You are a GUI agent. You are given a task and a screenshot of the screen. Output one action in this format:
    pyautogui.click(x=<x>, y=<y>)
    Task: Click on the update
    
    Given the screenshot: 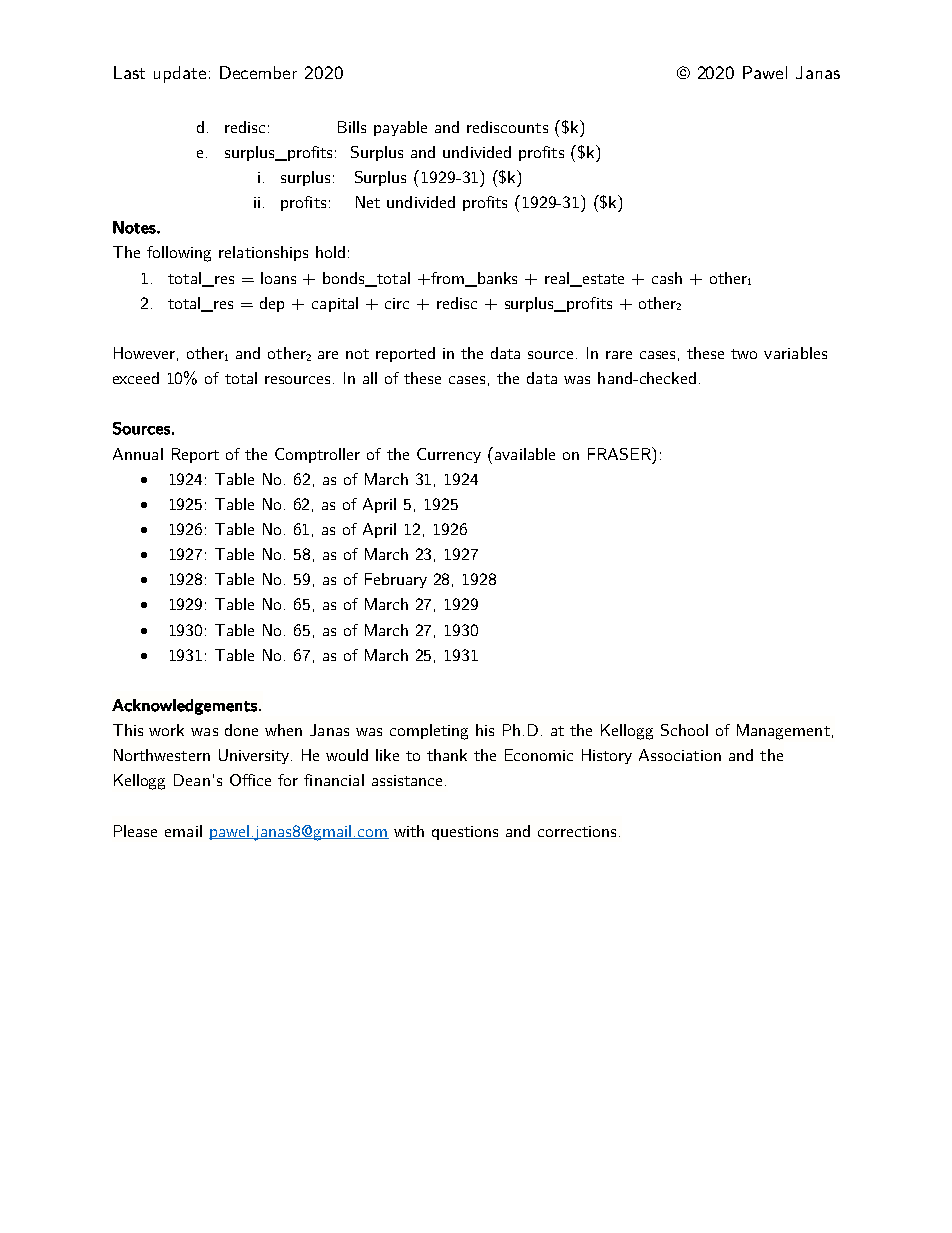 What is the action you would take?
    pyautogui.click(x=180, y=74)
